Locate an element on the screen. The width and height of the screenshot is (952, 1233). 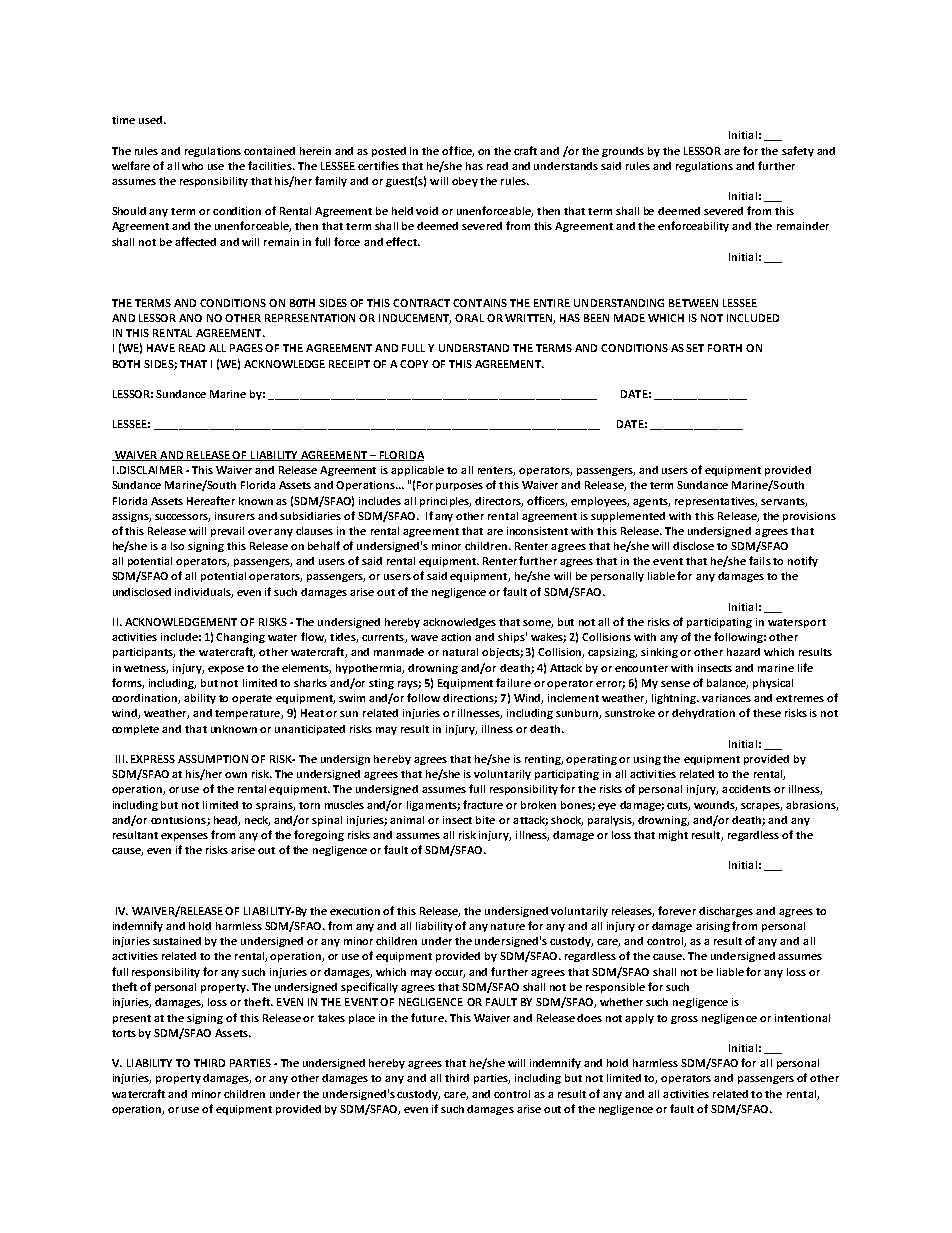
Hereafter is located at coordinates (211, 500).
